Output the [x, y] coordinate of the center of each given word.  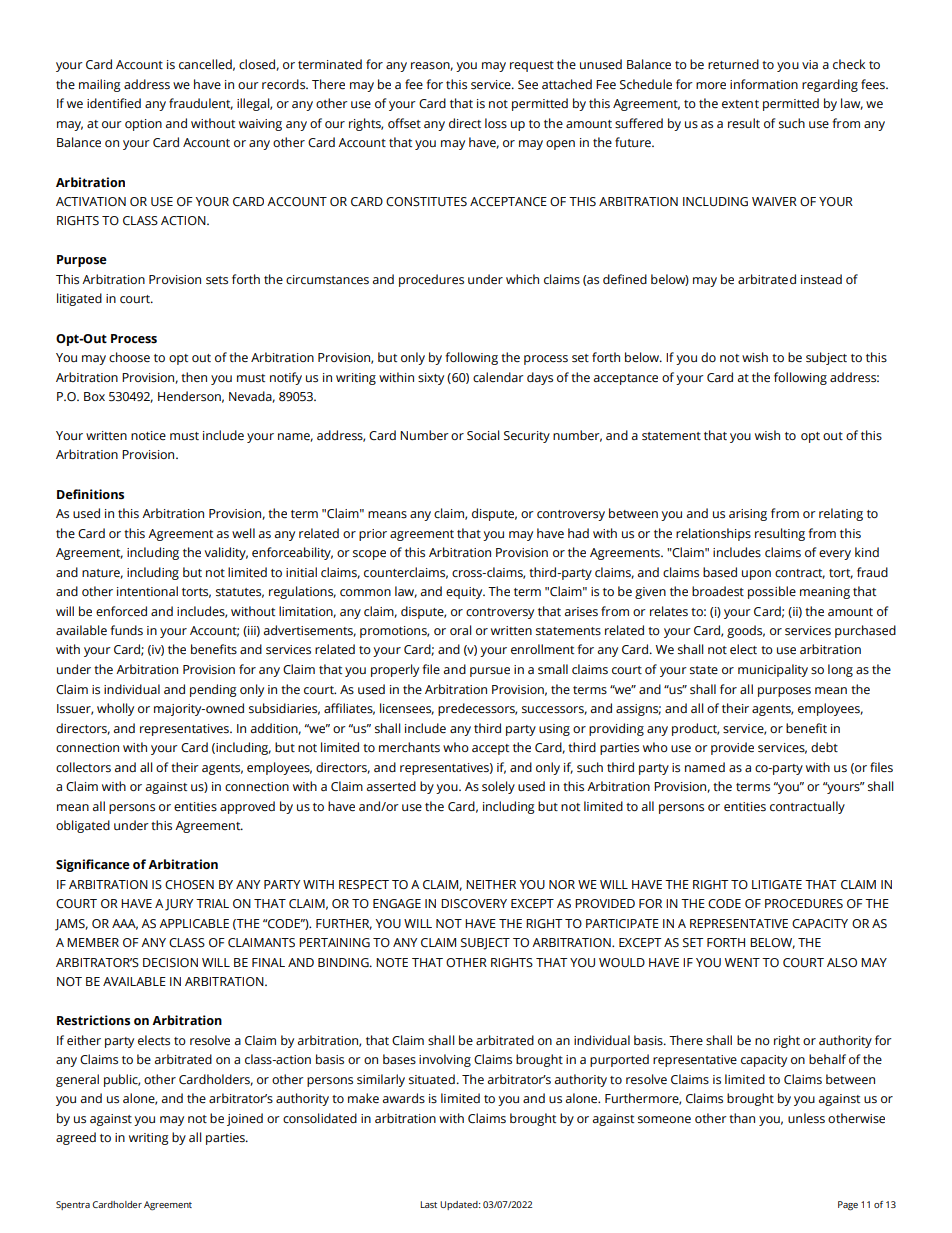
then [194, 377]
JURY [179, 905]
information [764, 84]
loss [496, 123]
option [143, 125]
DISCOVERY [474, 904]
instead [821, 279]
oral [461, 630]
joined [245, 1119]
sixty [431, 379]
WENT [742, 962]
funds [126, 630]
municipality [773, 670]
